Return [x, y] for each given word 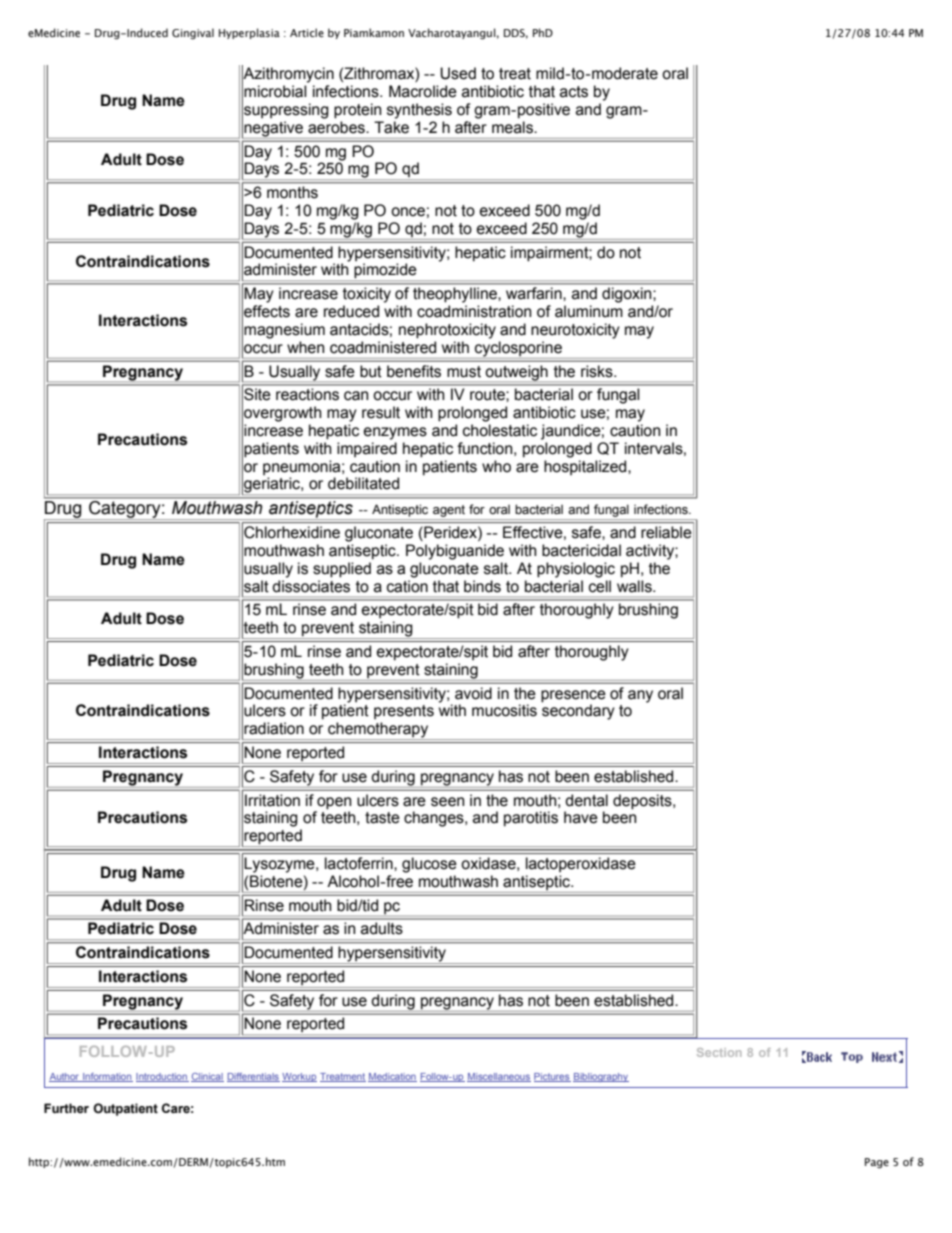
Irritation [272, 800]
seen [447, 802]
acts [574, 92]
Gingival [193, 34]
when [305, 347]
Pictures [552, 1077]
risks [598, 371]
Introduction [162, 1077]
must [464, 372]
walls [635, 586]
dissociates [311, 586]
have [581, 817]
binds [482, 586]
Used [458, 73]
